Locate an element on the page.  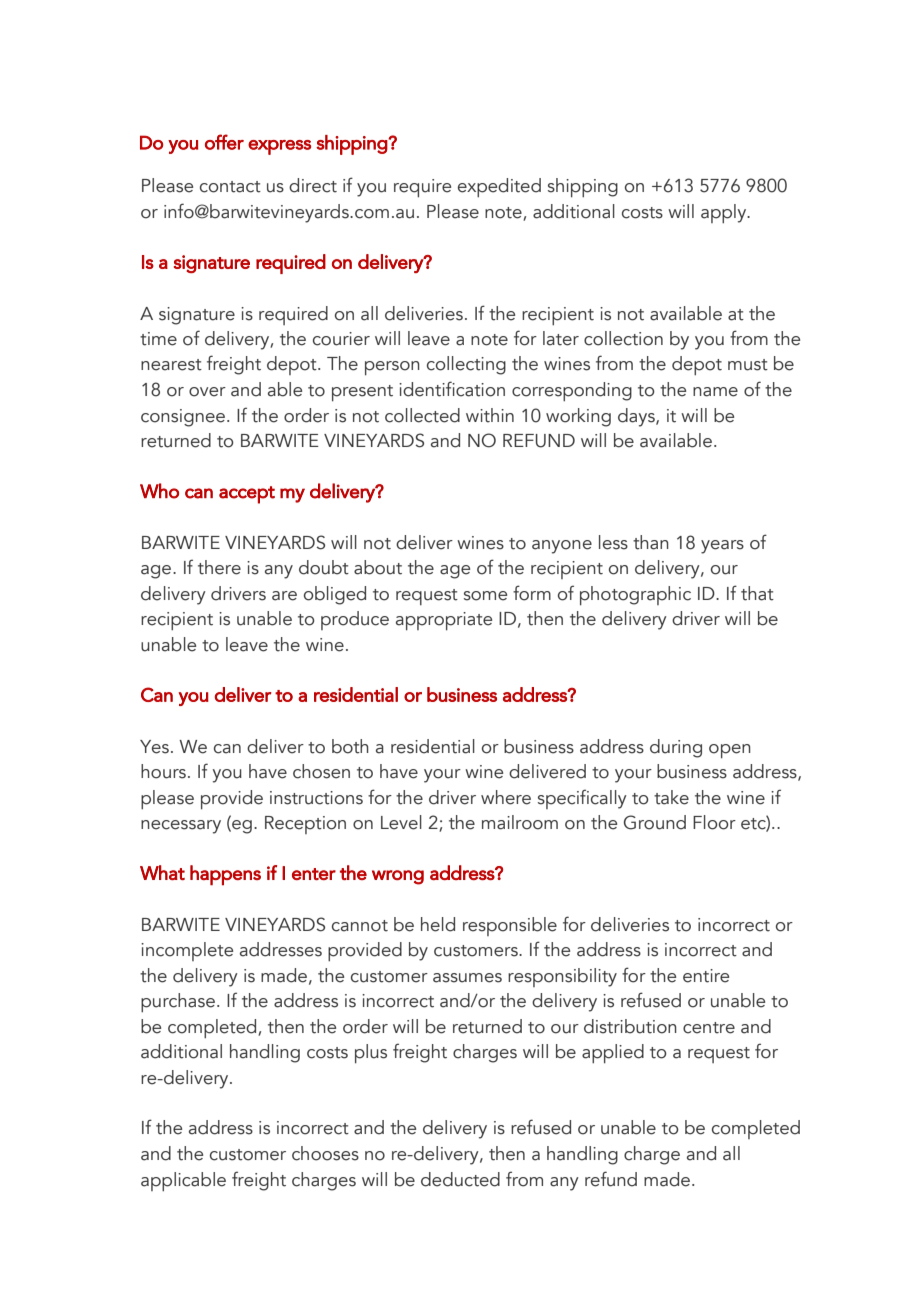
contact is located at coordinates (230, 187).
